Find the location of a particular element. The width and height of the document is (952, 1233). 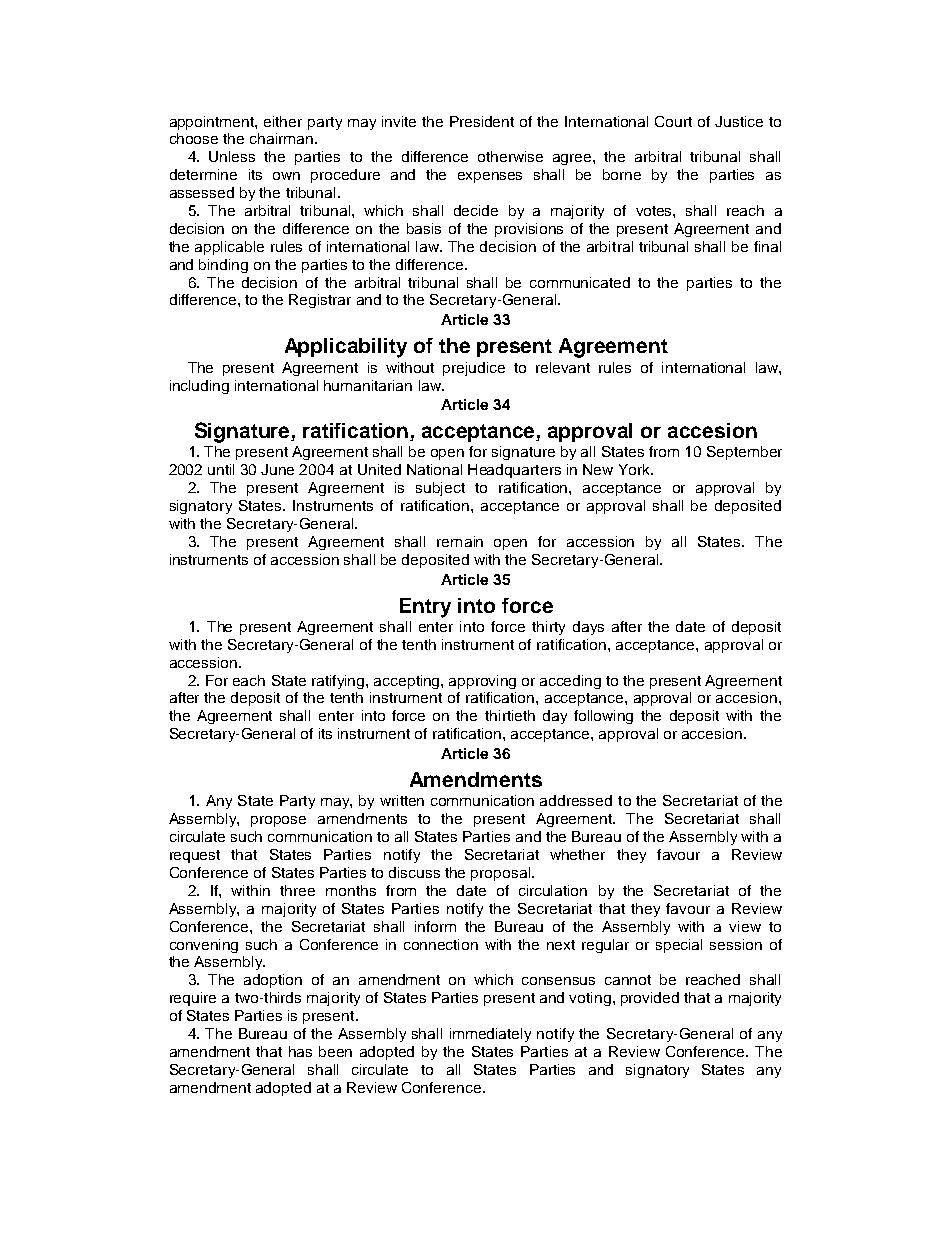

Court is located at coordinates (673, 121).
